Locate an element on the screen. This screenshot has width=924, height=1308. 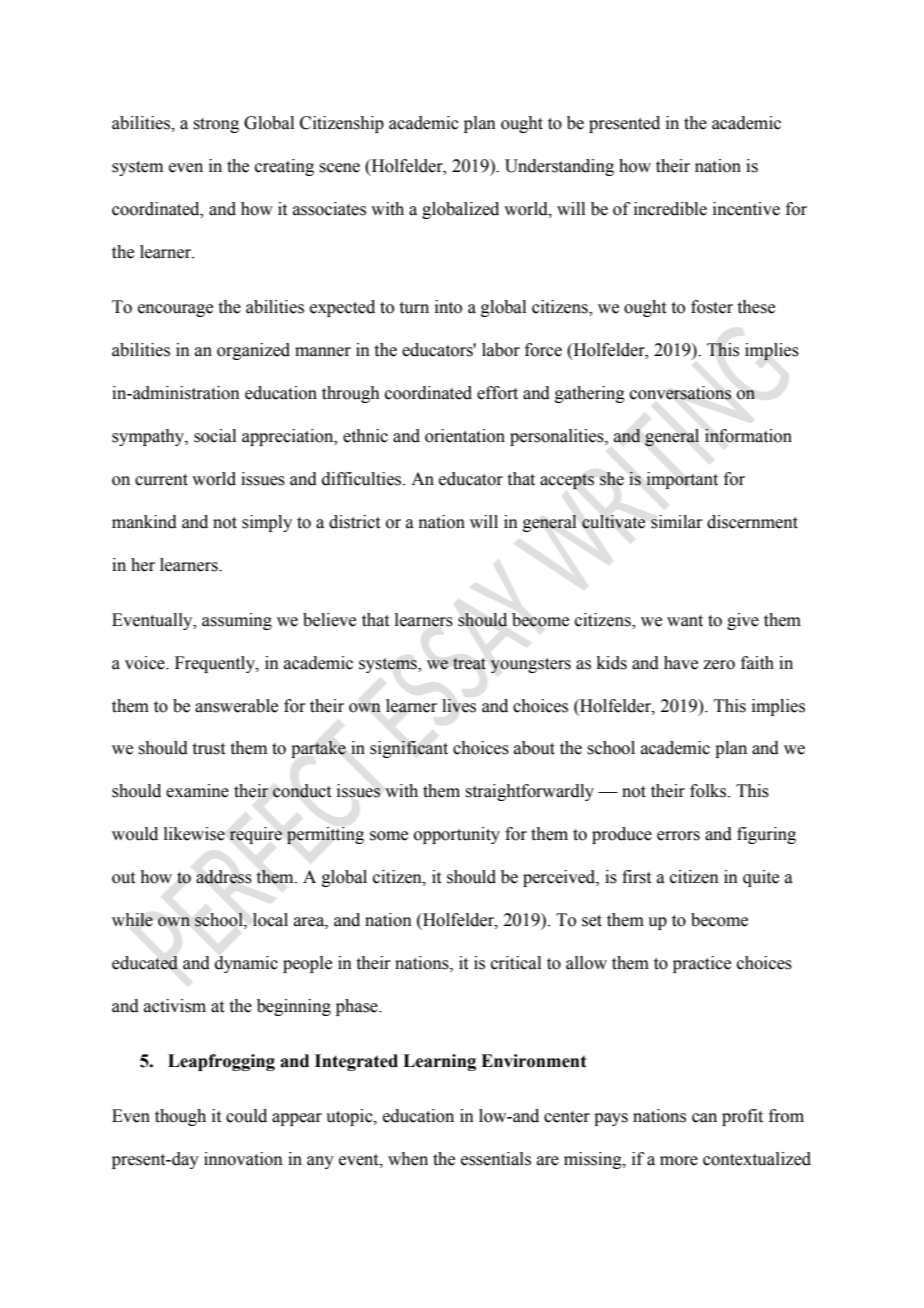
conversations is located at coordinates (681, 393).
